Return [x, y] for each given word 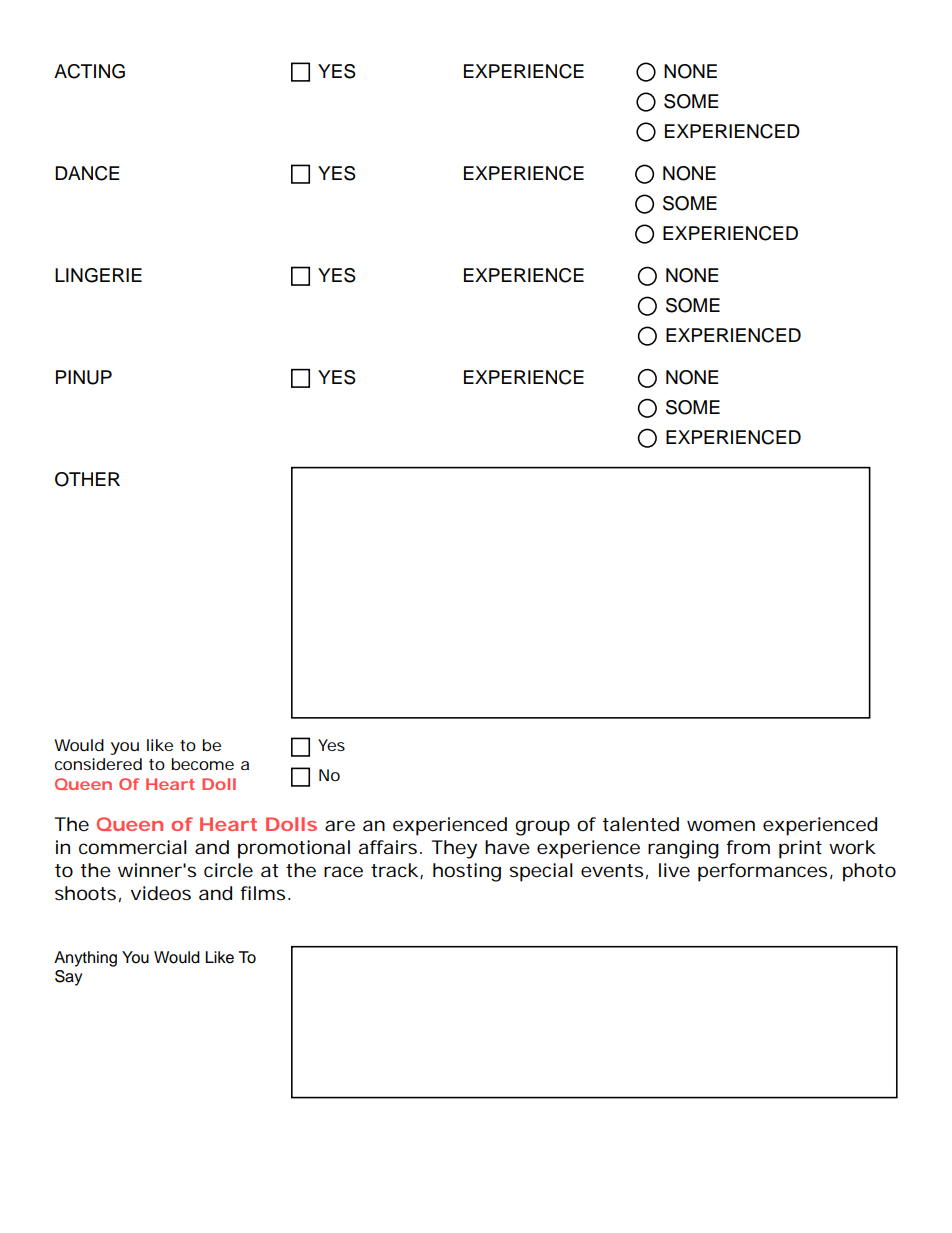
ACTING [89, 71]
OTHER [87, 479]
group [542, 828]
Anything [85, 959]
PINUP [84, 377]
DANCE [87, 173]
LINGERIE [98, 275]
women [721, 825]
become [202, 764]
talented [640, 824]
